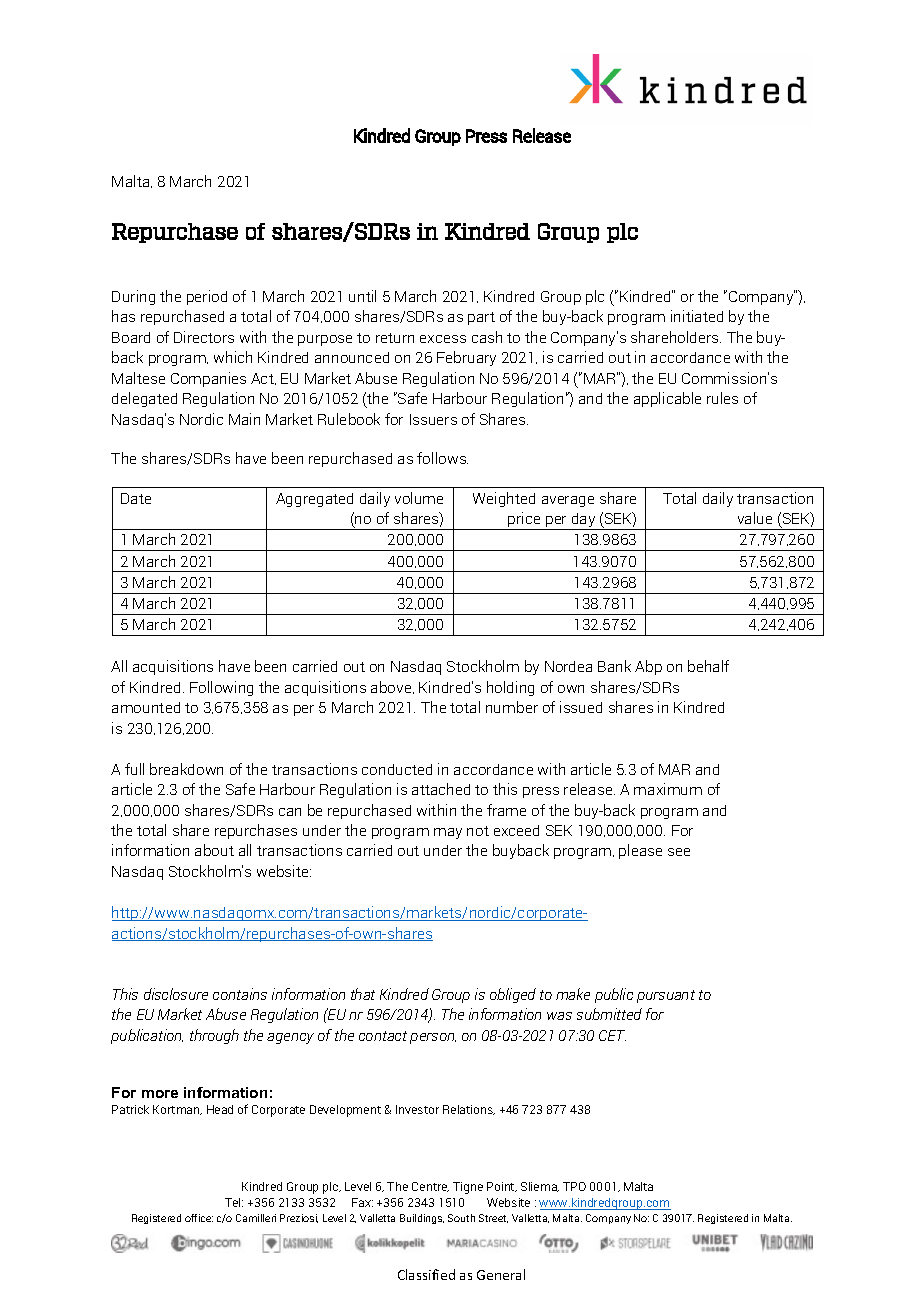 Image resolution: width=924 pixels, height=1308 pixels. I want to click on may, so click(448, 833).
